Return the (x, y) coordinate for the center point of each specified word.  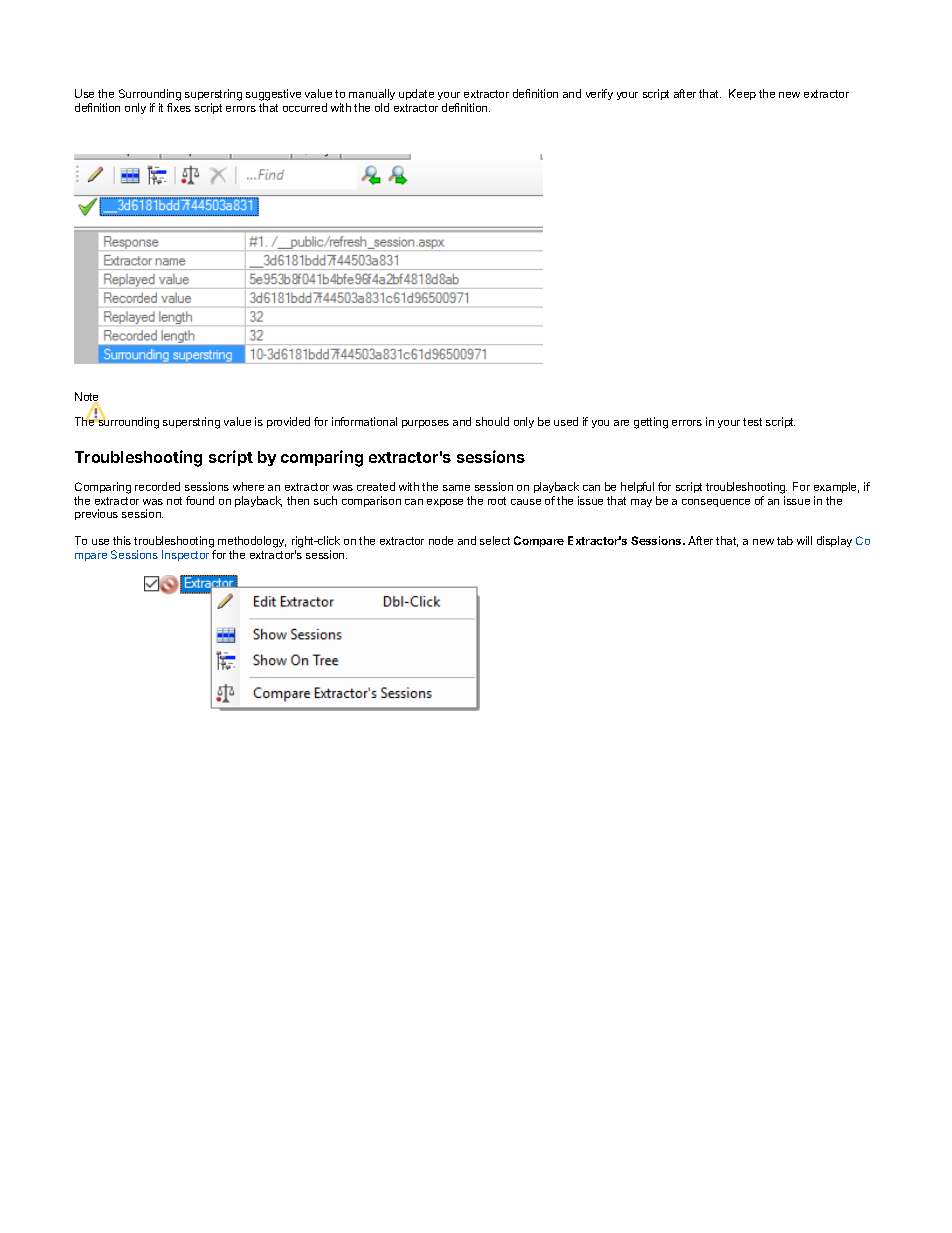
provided (288, 422)
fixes (179, 107)
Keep (742, 94)
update (416, 94)
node (441, 540)
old (382, 107)
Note (86, 398)
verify (599, 94)
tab (785, 540)
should (492, 421)
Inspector (185, 555)
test (752, 422)
